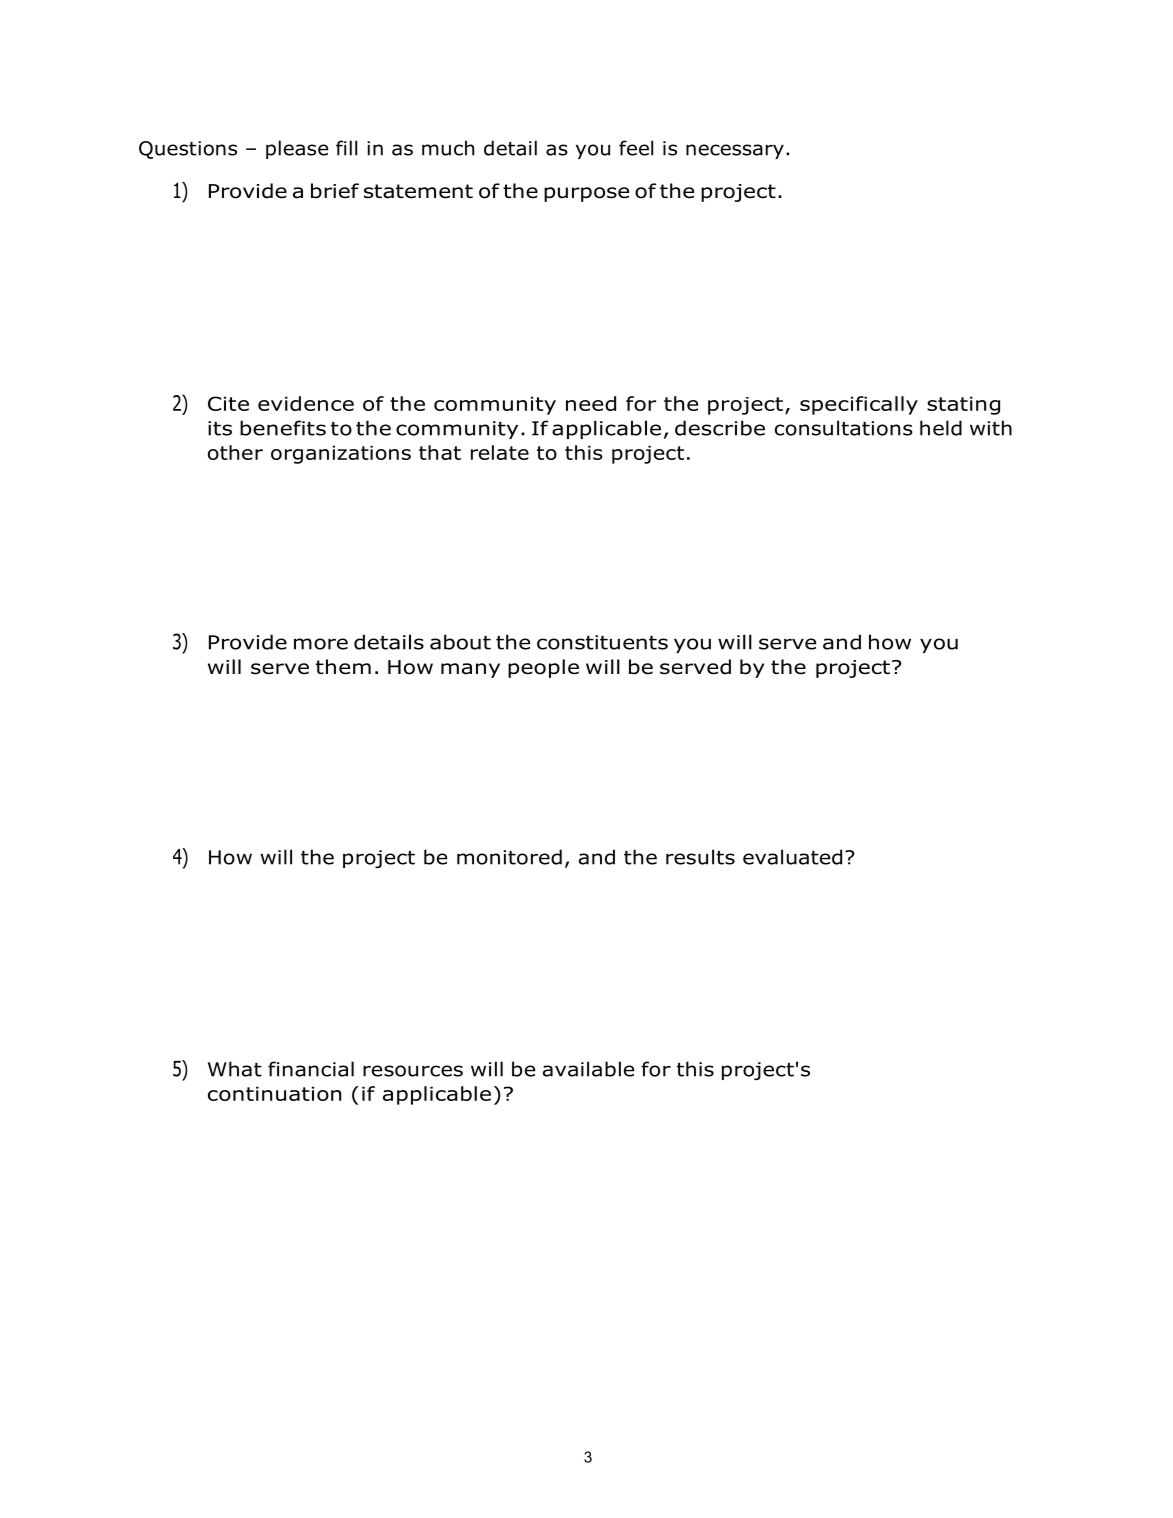 Image resolution: width=1173 pixels, height=1518 pixels. I want to click on relate, so click(500, 452).
